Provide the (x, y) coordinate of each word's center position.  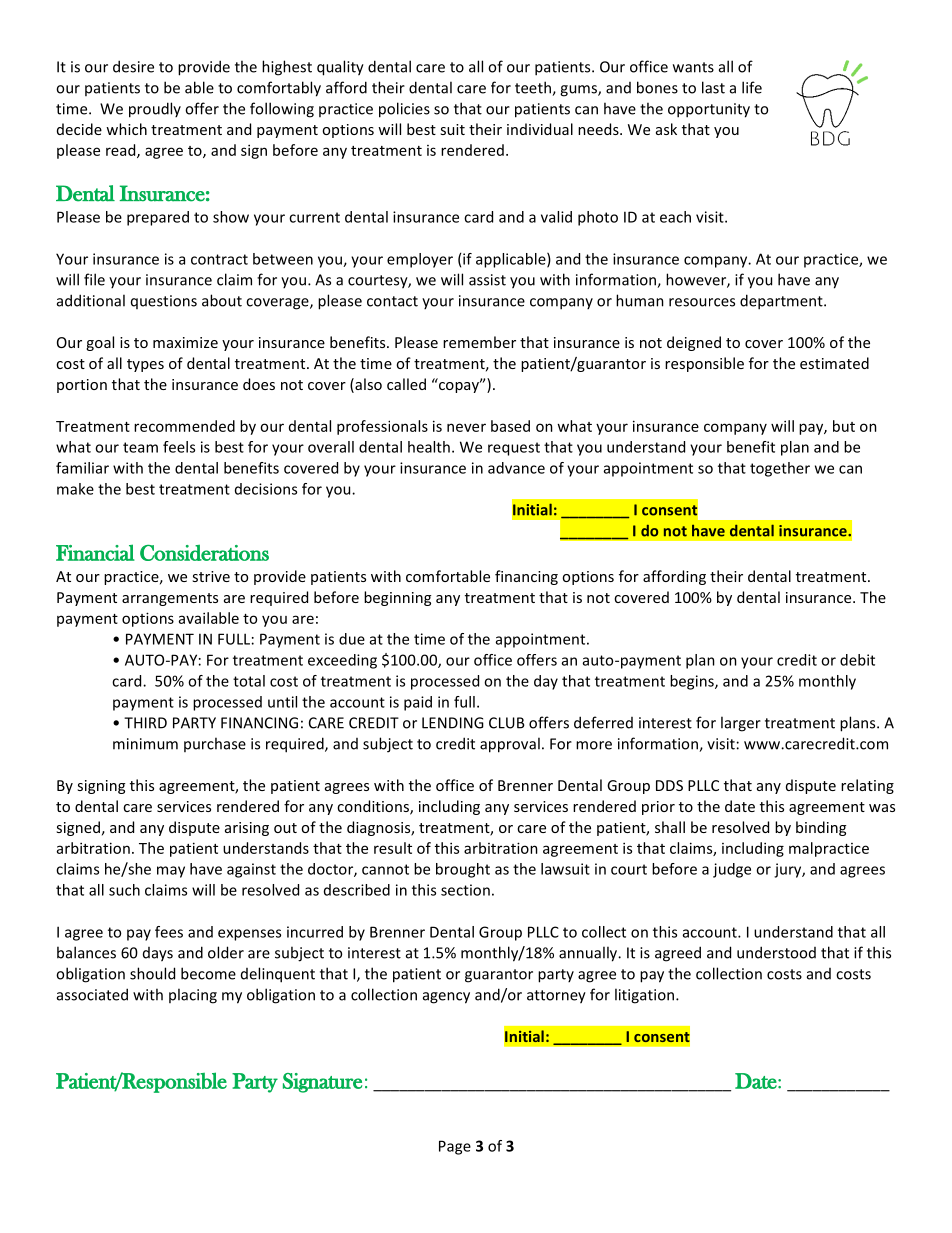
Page (455, 1147)
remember (479, 342)
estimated (834, 363)
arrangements (170, 599)
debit (857, 660)
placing (193, 996)
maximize (185, 342)
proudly (155, 110)
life (752, 87)
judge (732, 870)
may (171, 872)
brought (463, 870)
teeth (534, 88)
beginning (397, 598)
